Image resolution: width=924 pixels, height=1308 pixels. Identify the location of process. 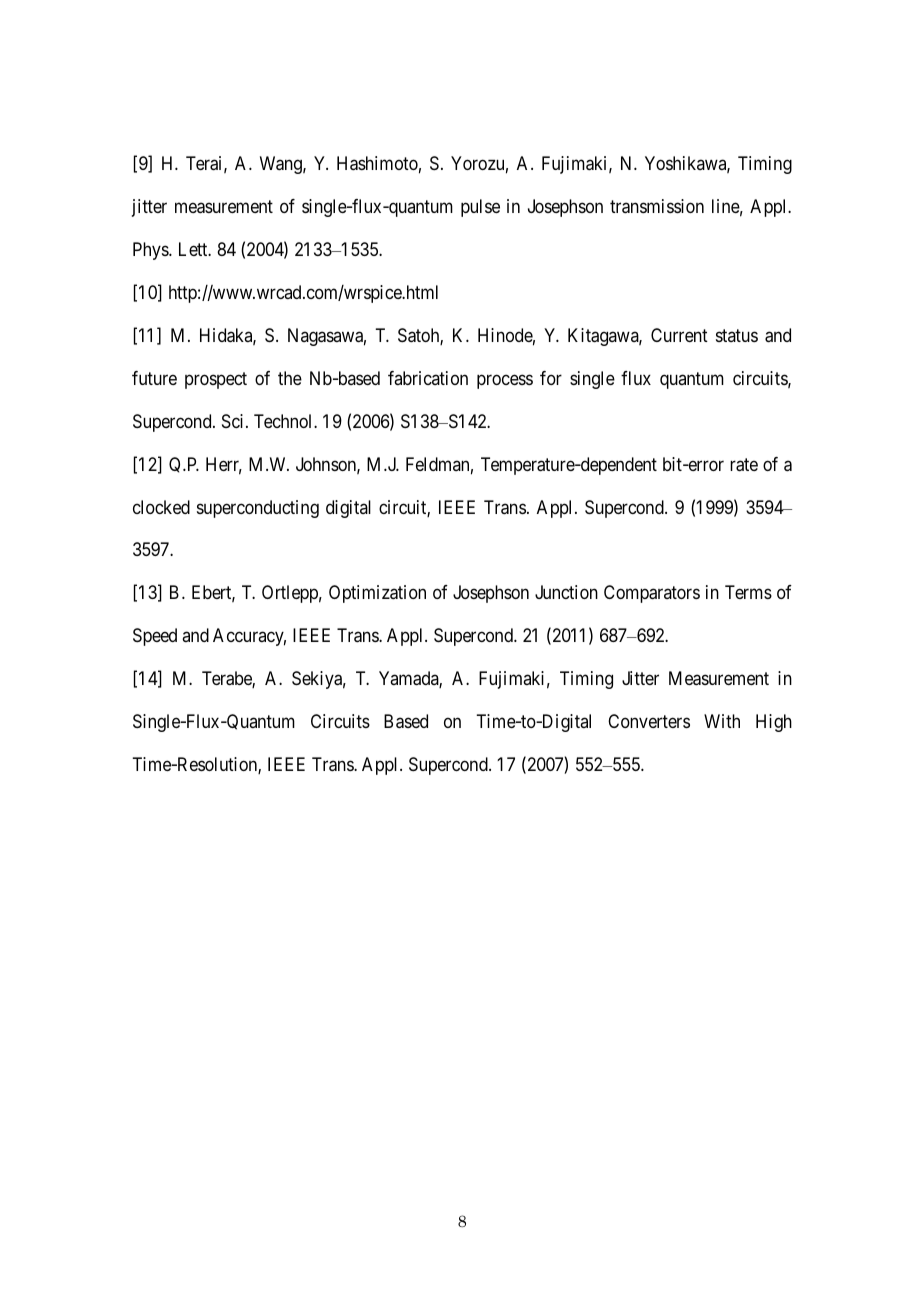
(505, 381).
